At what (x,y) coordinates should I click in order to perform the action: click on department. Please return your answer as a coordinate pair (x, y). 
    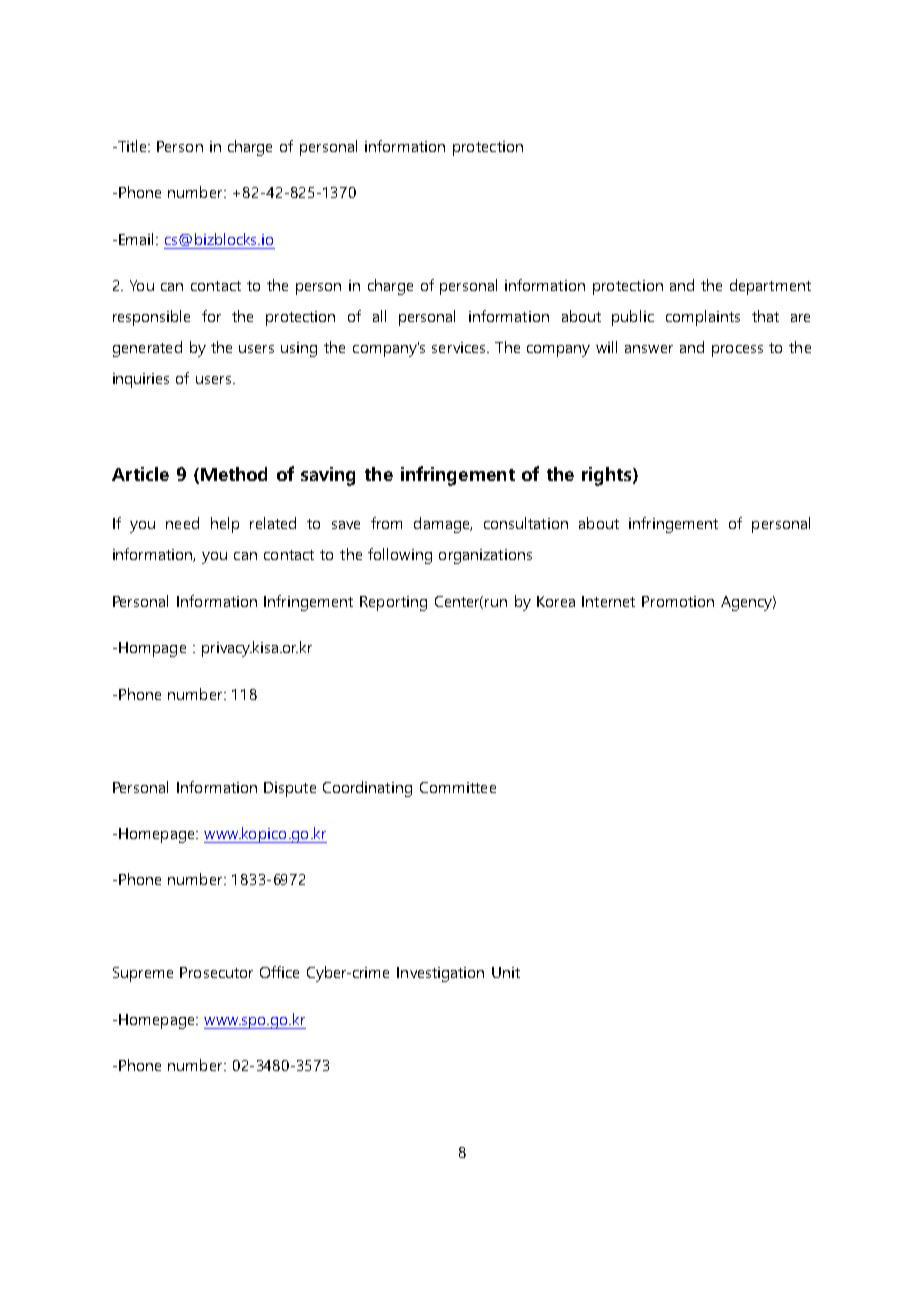
    Looking at the image, I should click on (770, 287).
